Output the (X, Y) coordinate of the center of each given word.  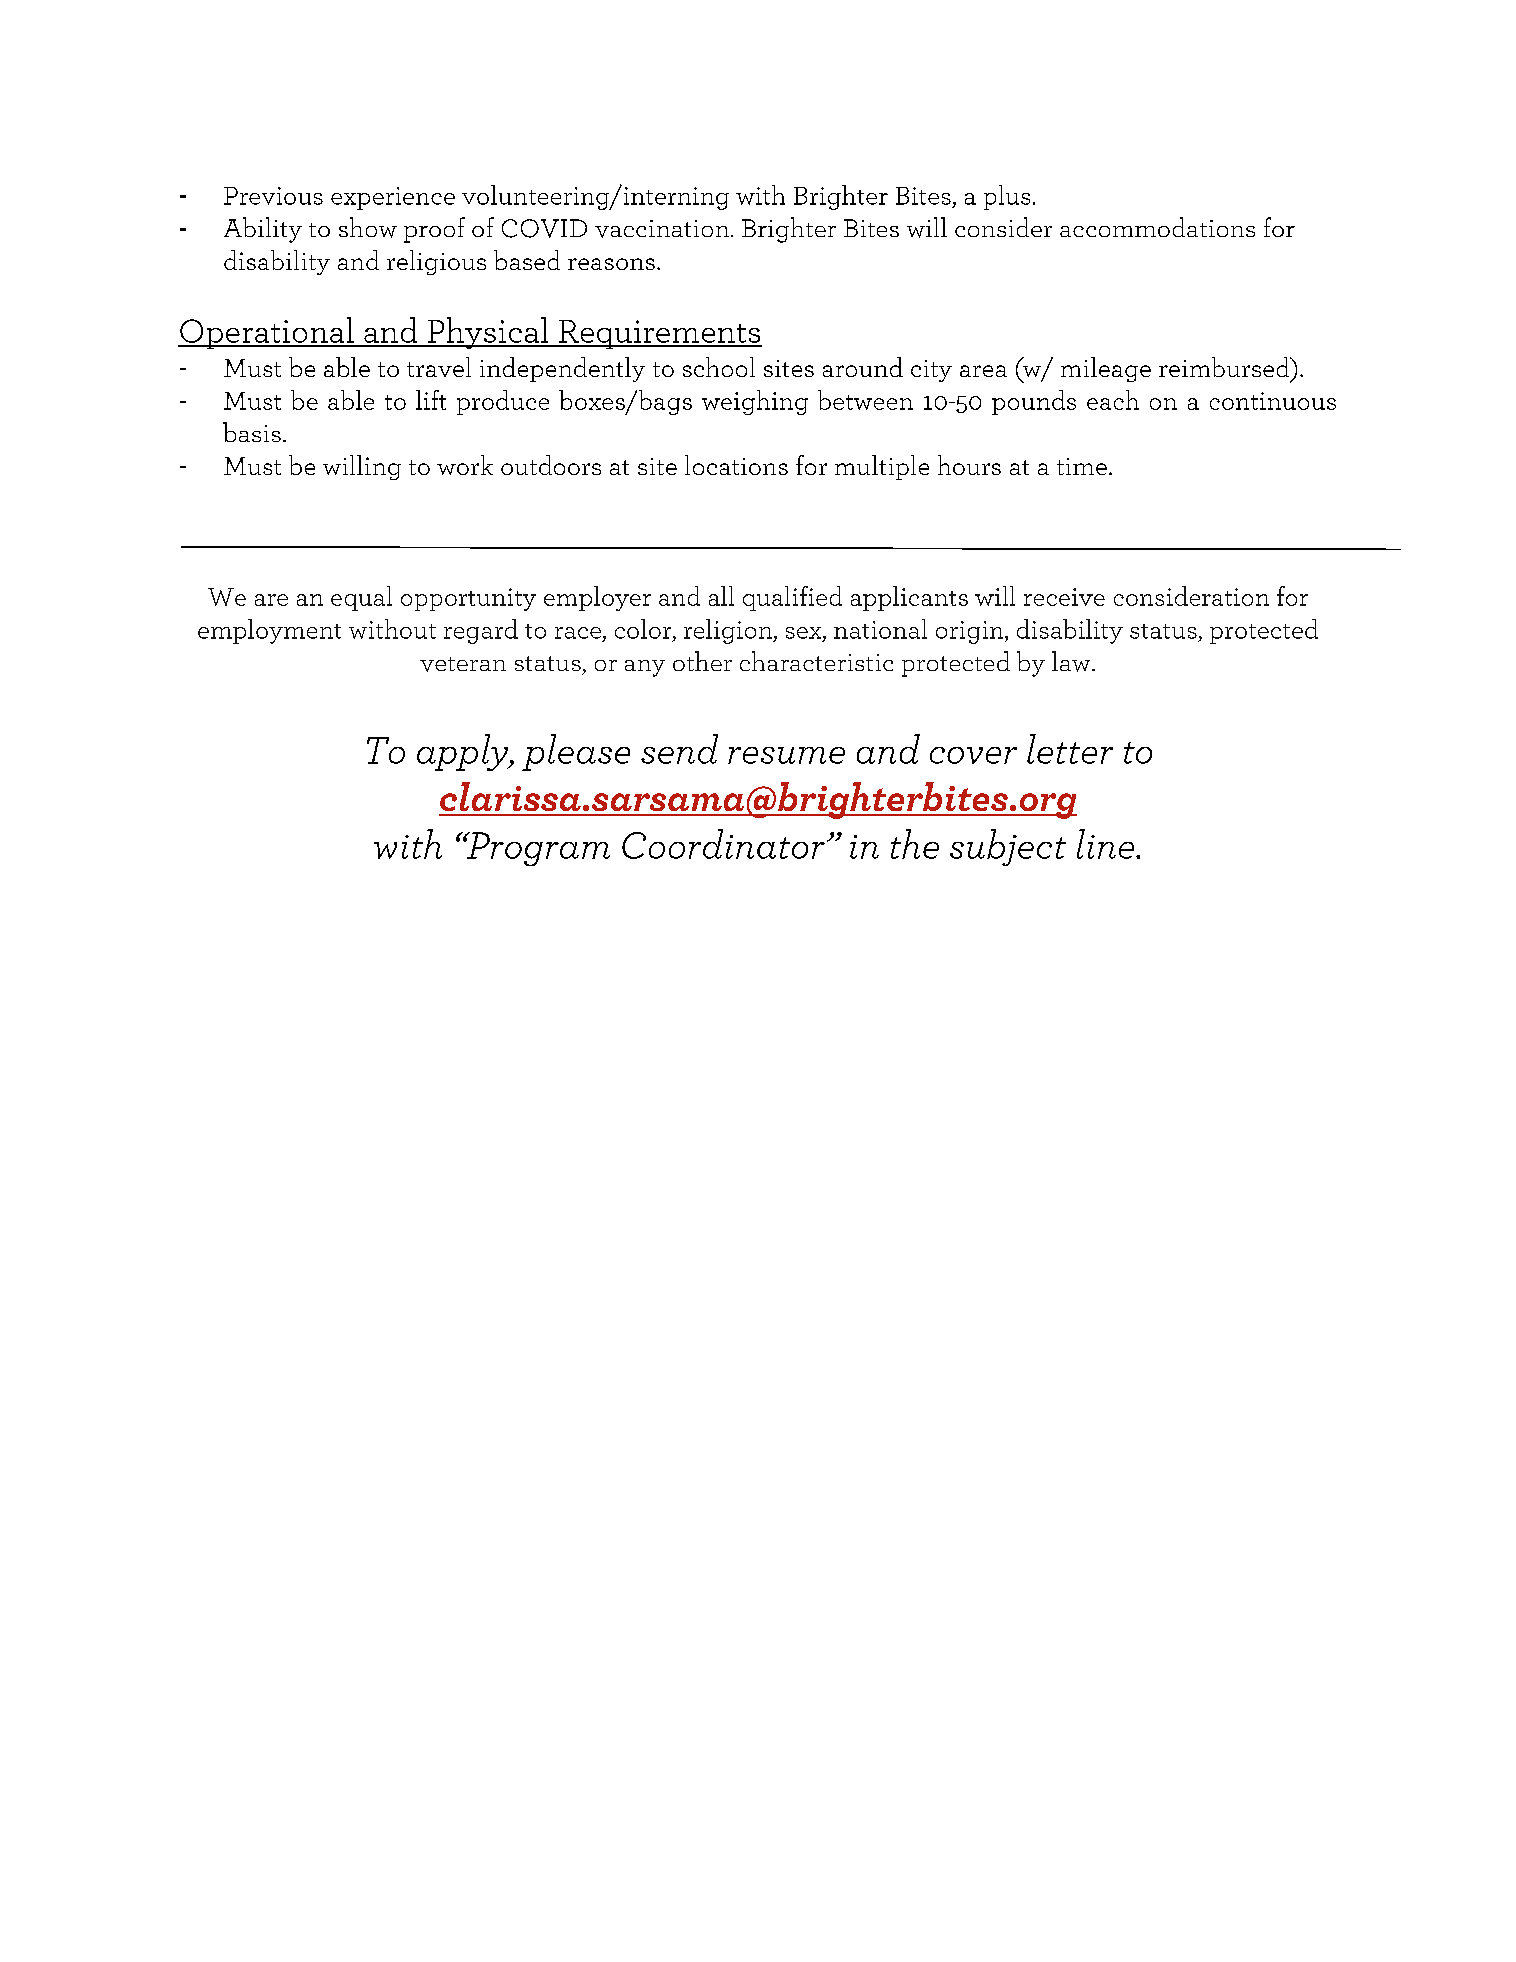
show (368, 227)
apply (464, 752)
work (465, 465)
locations (736, 465)
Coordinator (723, 844)
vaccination (662, 229)
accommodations (1157, 227)
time (1082, 466)
